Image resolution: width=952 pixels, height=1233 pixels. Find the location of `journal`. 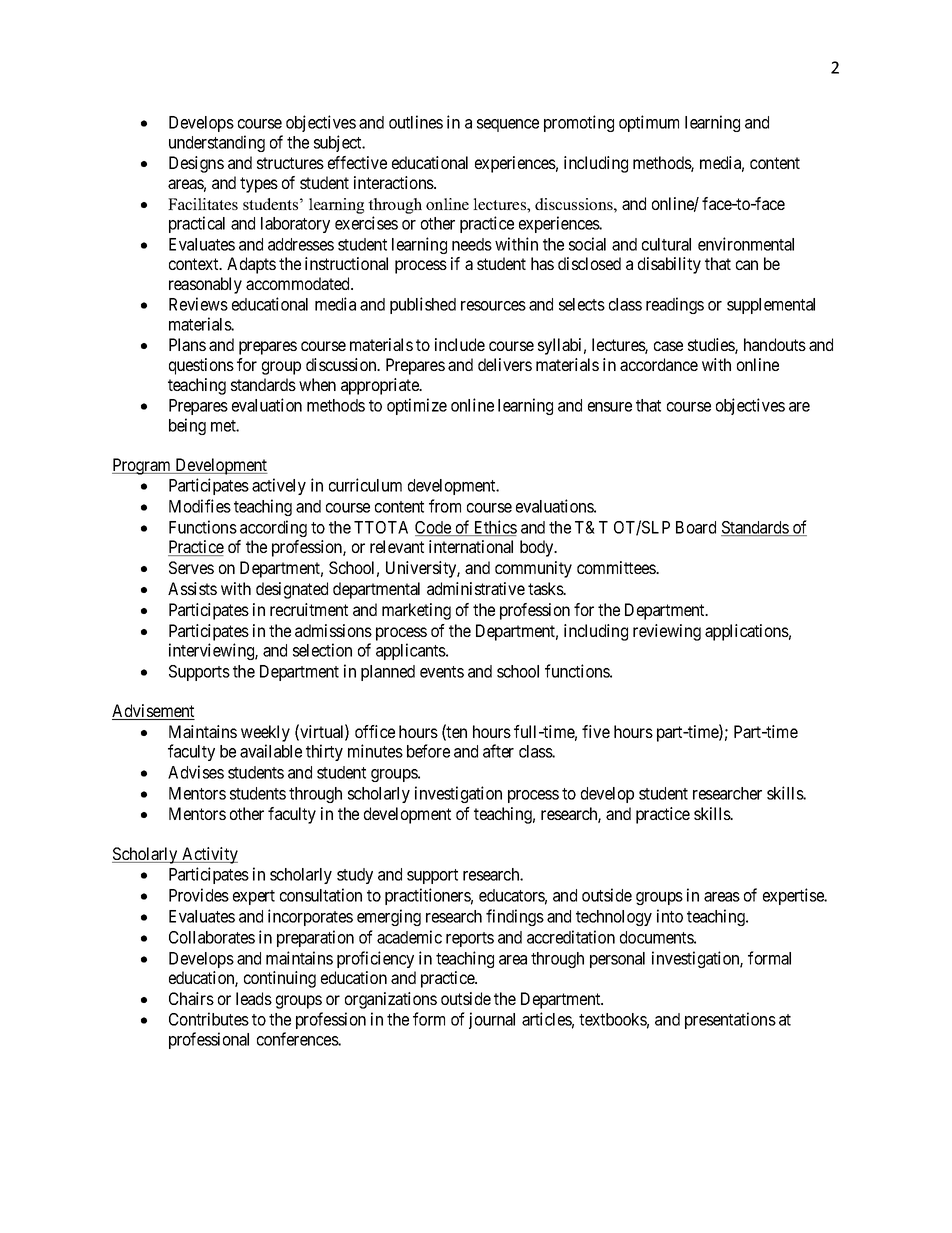

journal is located at coordinates (492, 1020).
